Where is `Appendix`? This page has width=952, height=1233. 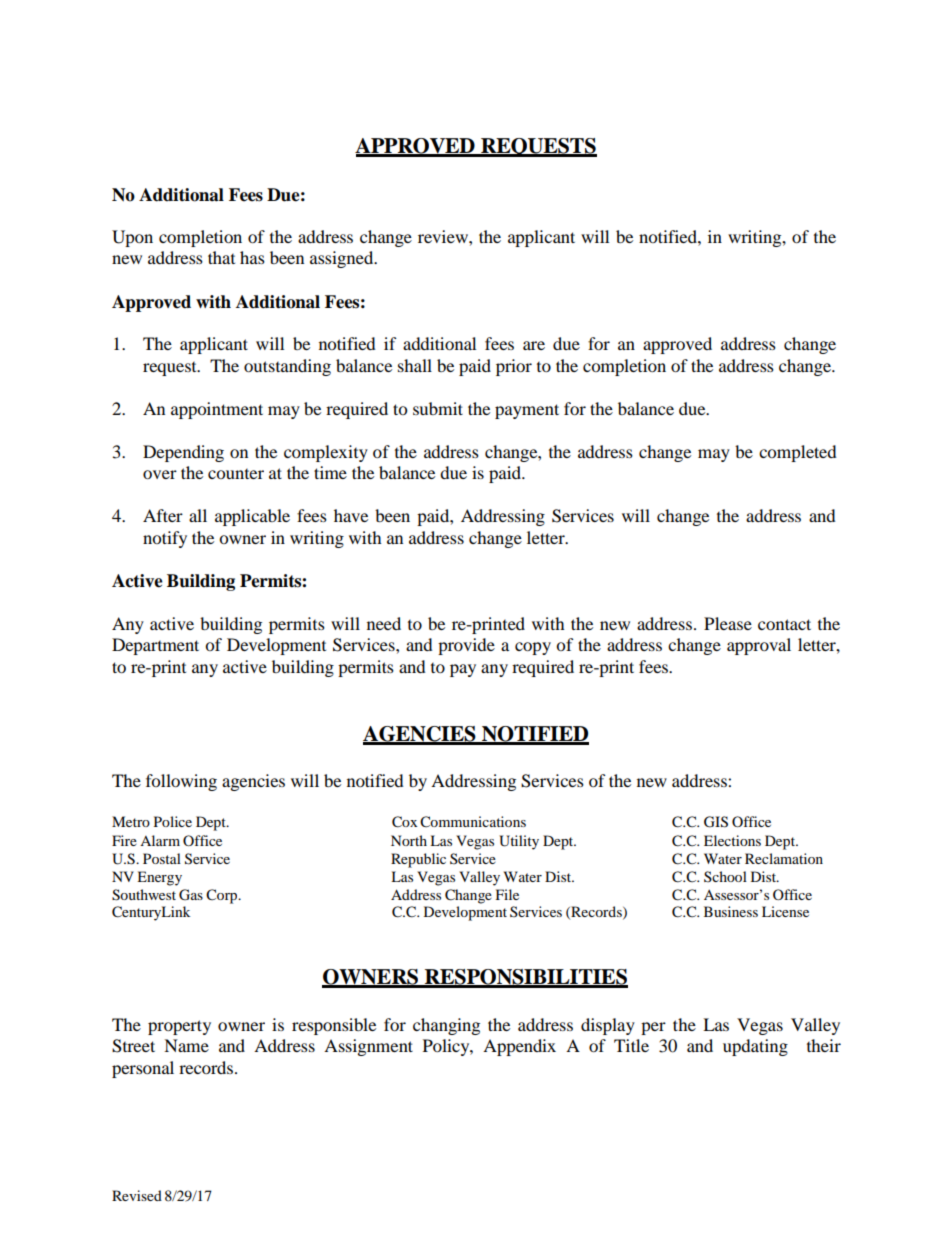 Appendix is located at coordinates (519, 1047).
